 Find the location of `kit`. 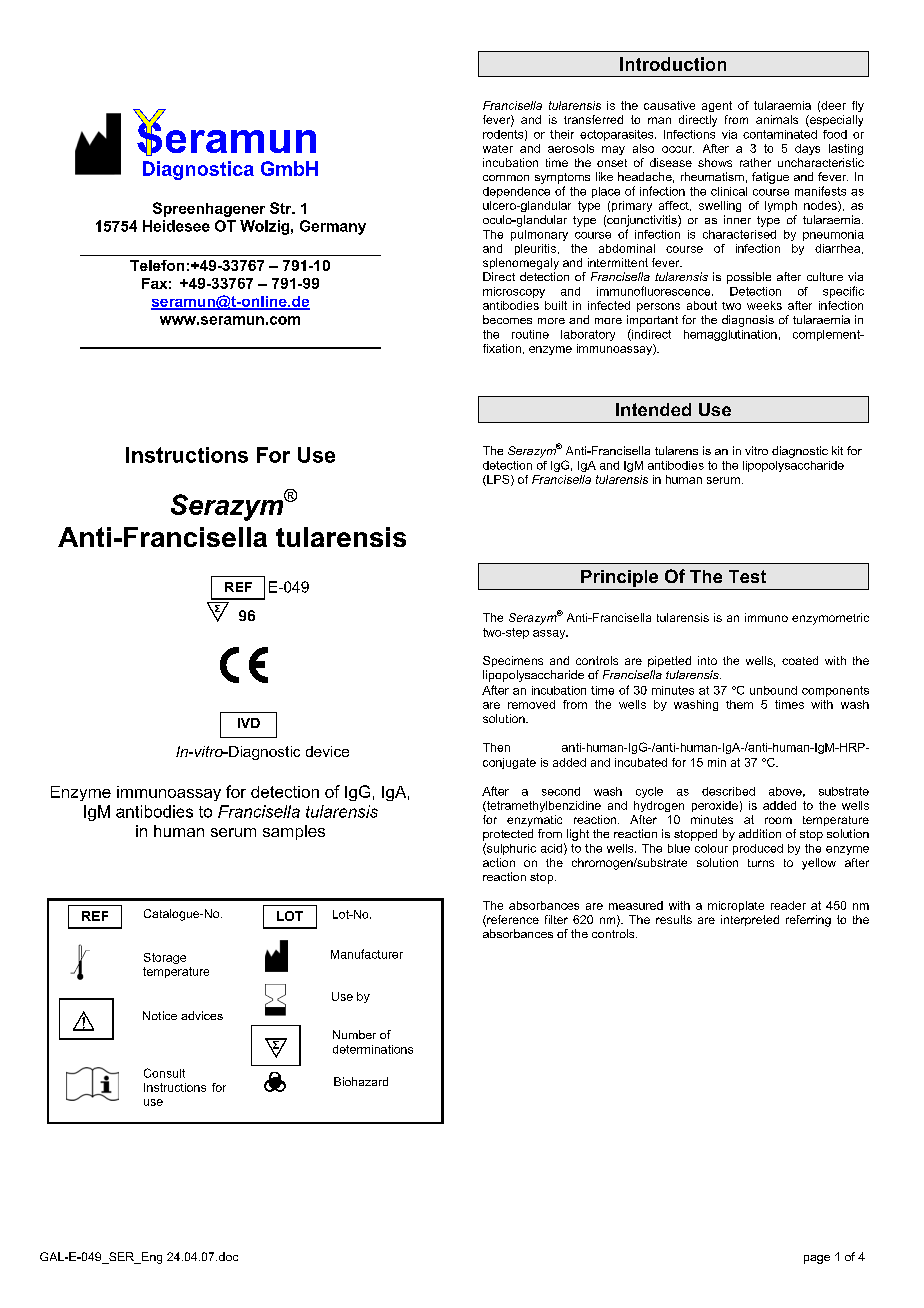

kit is located at coordinates (837, 450).
